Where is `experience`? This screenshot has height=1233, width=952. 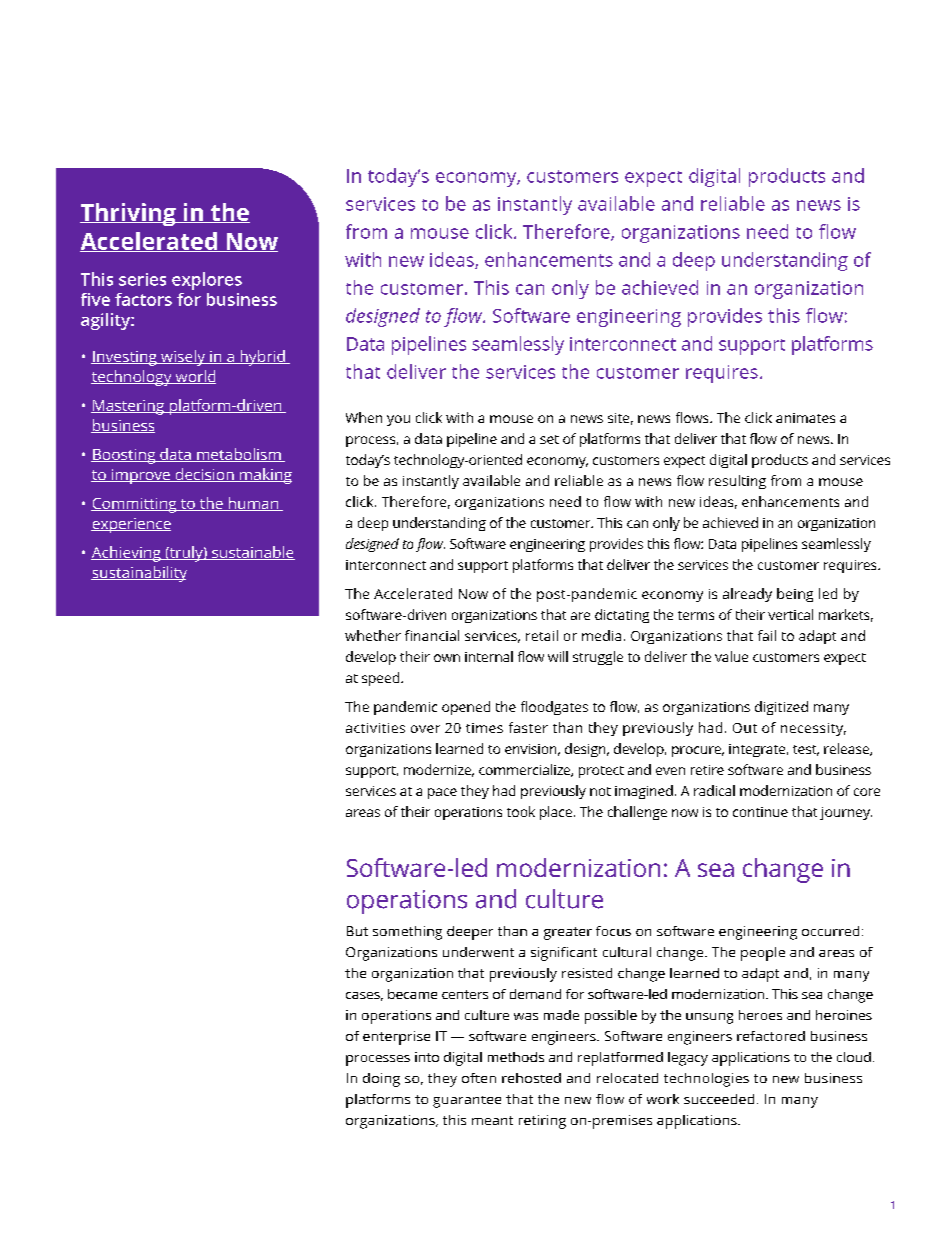
experience is located at coordinates (131, 525).
